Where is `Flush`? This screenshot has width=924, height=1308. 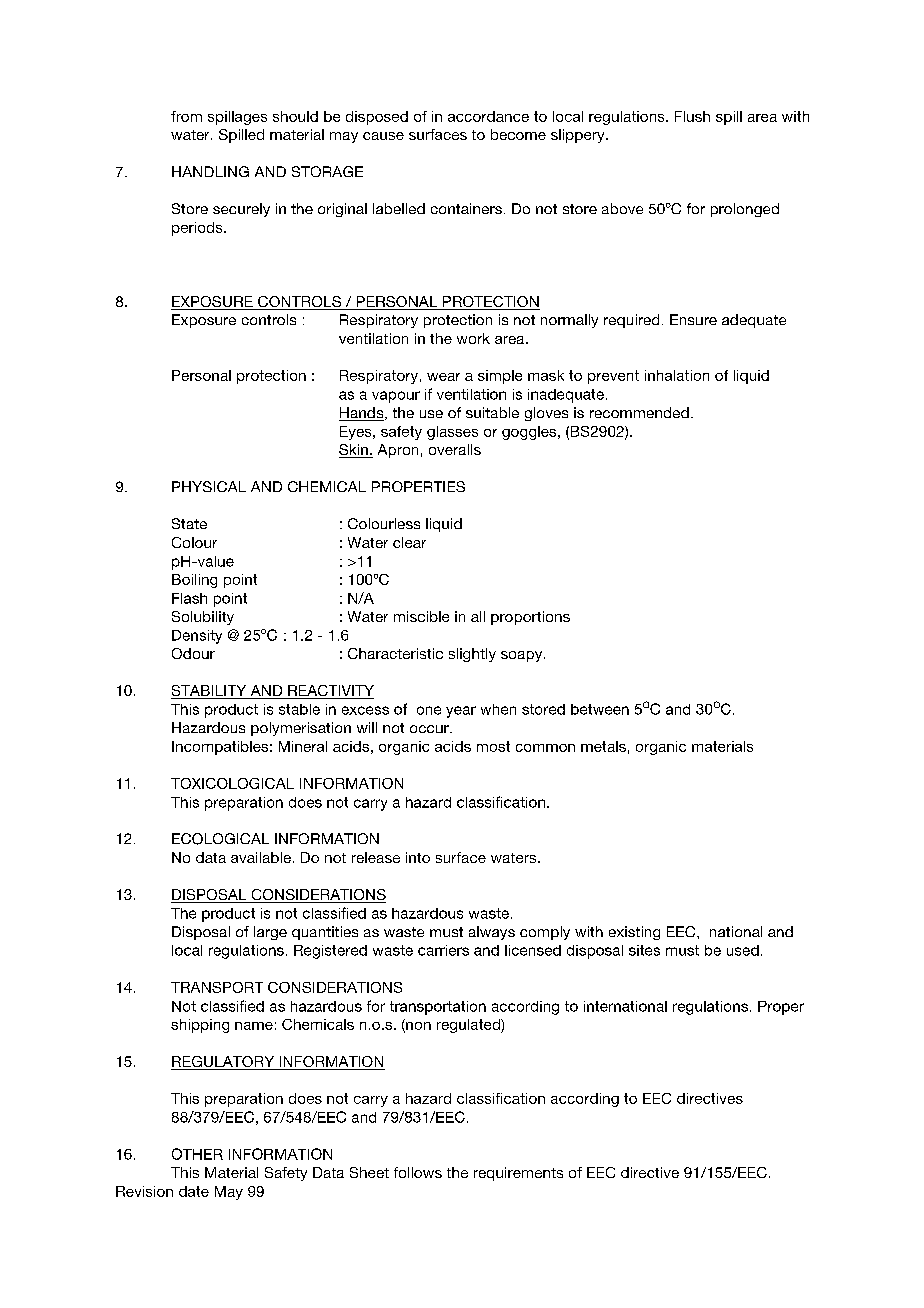 Flush is located at coordinates (692, 116).
